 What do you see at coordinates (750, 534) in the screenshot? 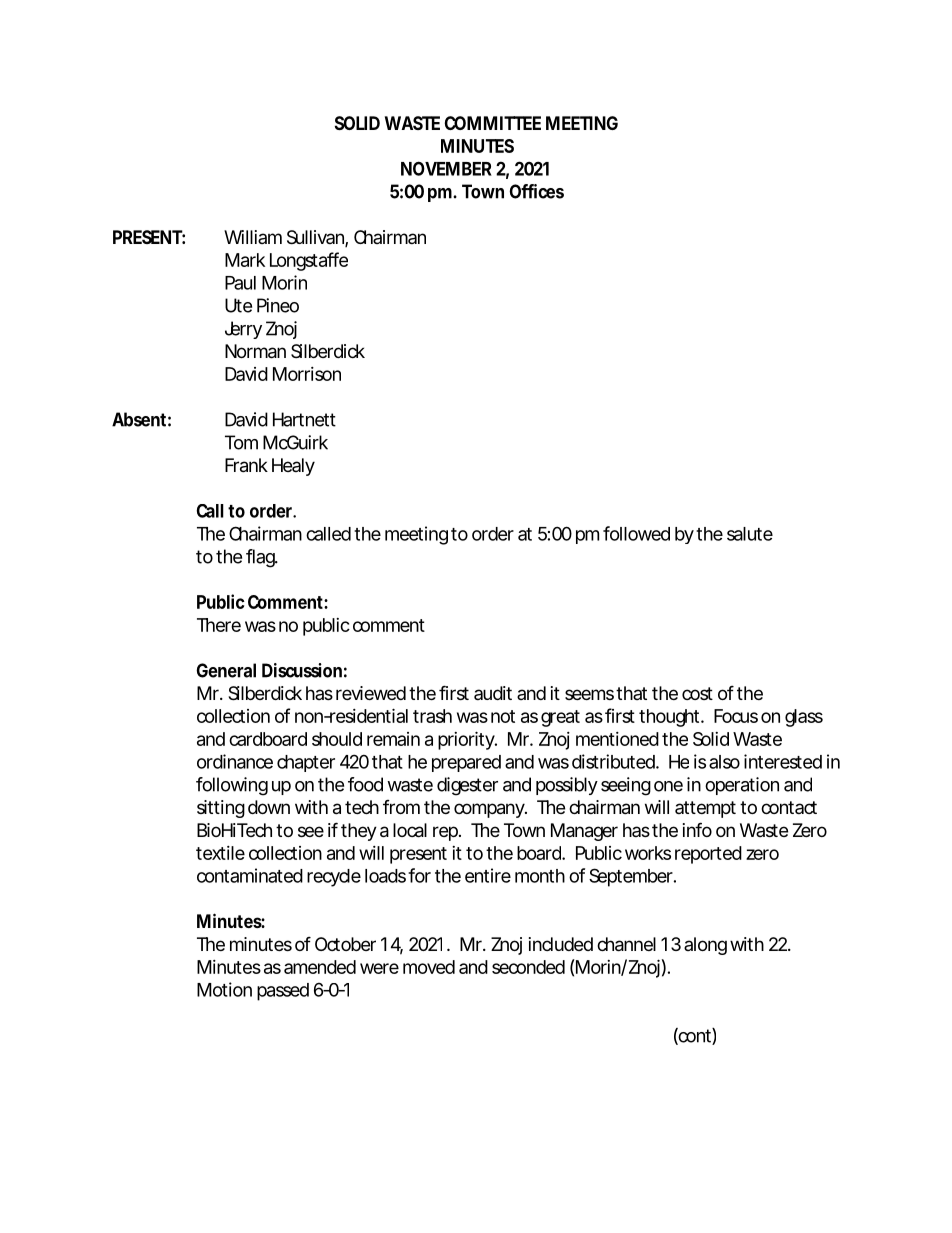
I see `salute` at bounding box center [750, 534].
